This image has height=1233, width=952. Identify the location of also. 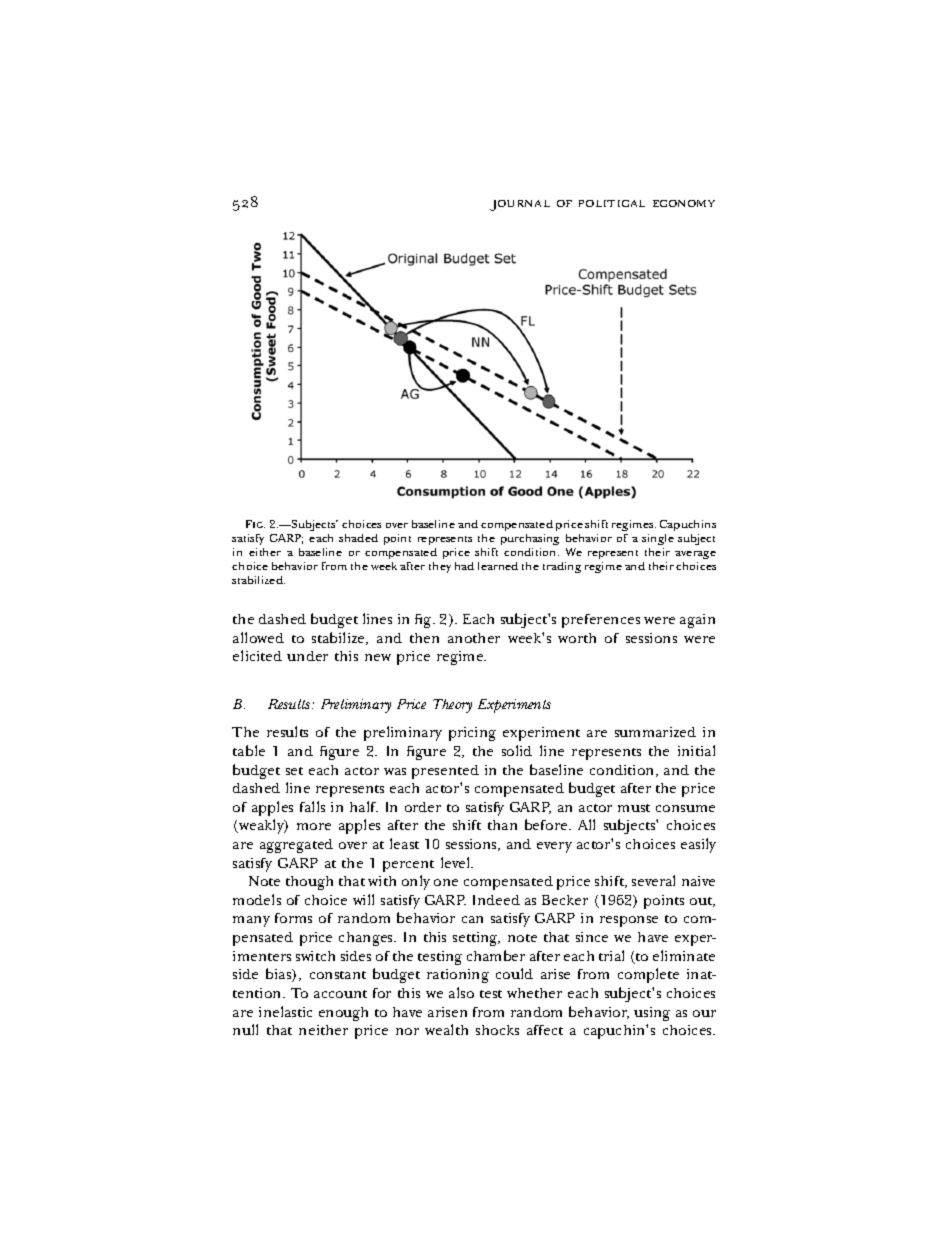
(461, 992).
